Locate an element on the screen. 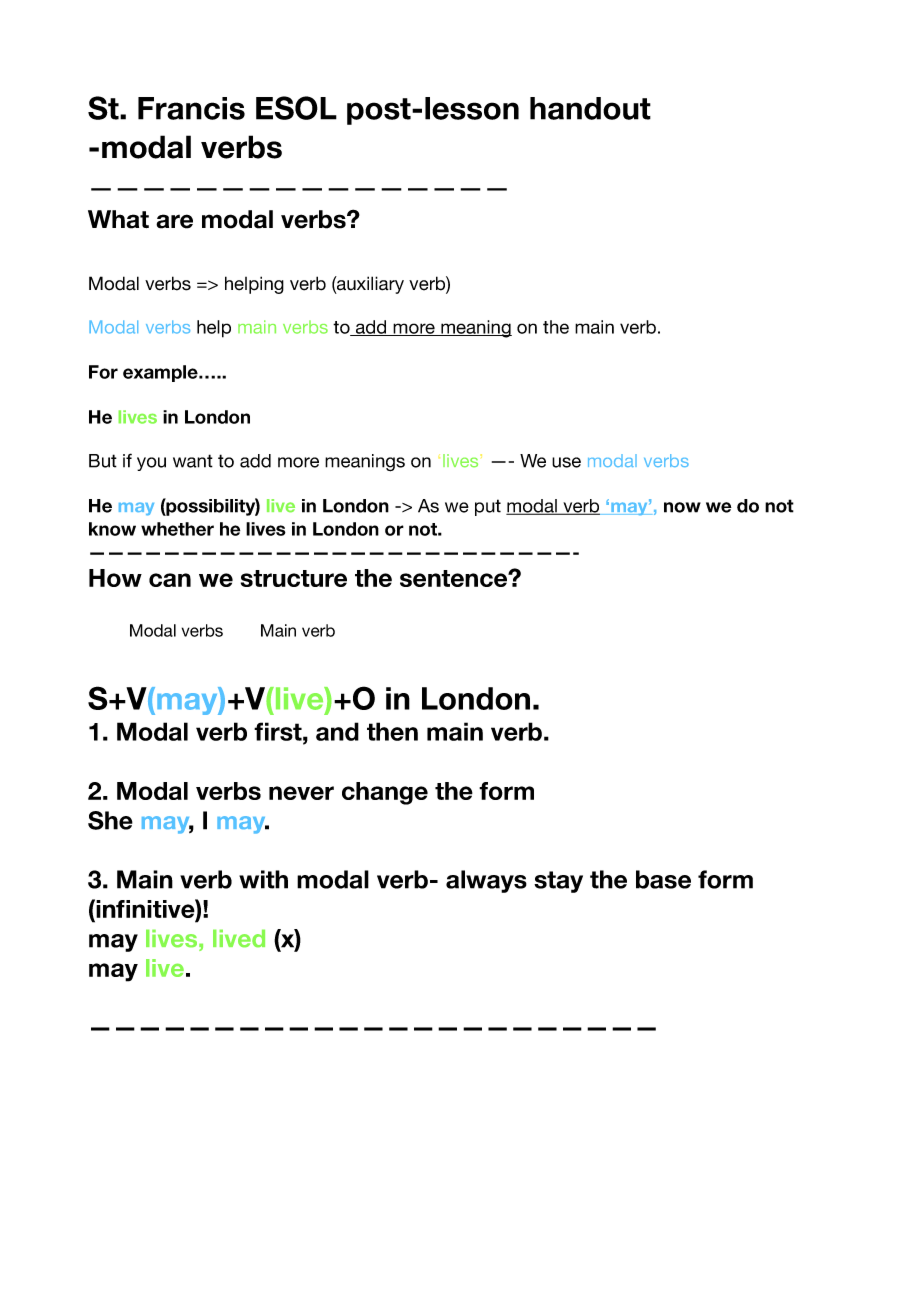  Francis is located at coordinates (191, 108).
